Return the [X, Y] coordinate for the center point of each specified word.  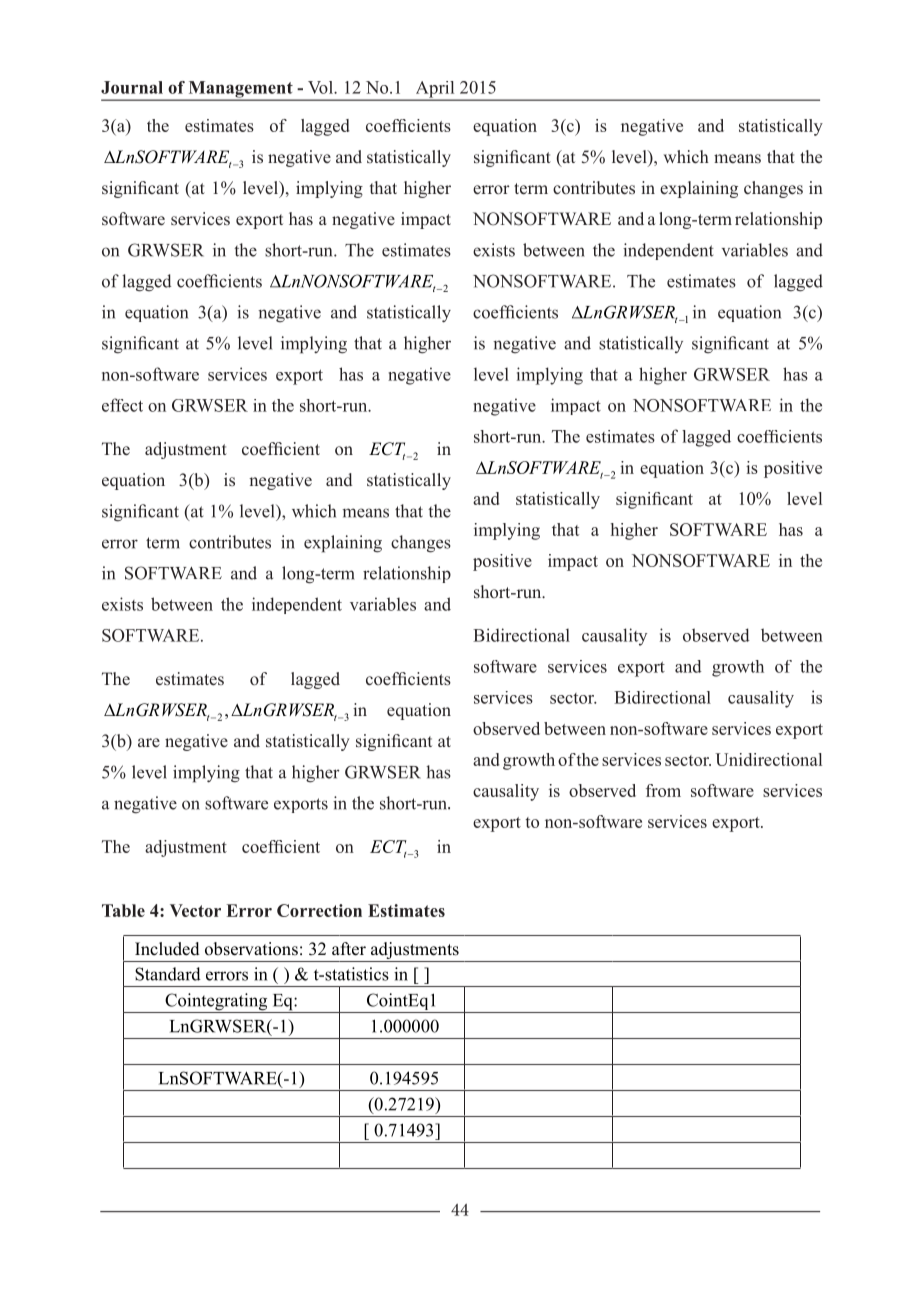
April [435, 90]
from [663, 790]
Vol [321, 87]
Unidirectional [768, 759]
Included [167, 949]
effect [122, 405]
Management [240, 90]
